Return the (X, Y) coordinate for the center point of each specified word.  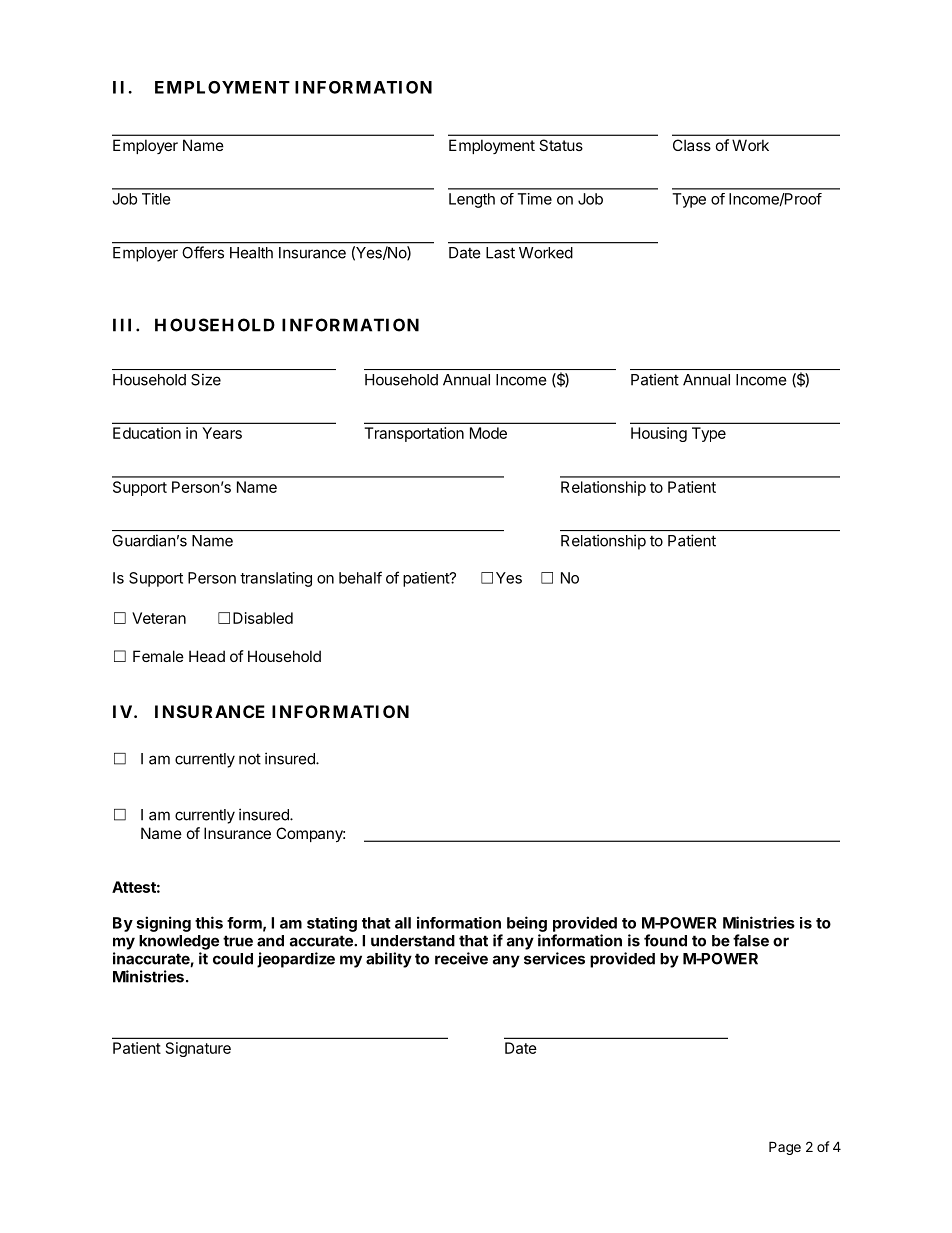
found (665, 940)
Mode (488, 433)
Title (156, 199)
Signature (198, 1049)
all (403, 923)
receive (461, 958)
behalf (360, 577)
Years (222, 433)
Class (692, 145)
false (751, 940)
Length (472, 200)
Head (207, 656)
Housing (659, 434)
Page (785, 1148)
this (209, 922)
